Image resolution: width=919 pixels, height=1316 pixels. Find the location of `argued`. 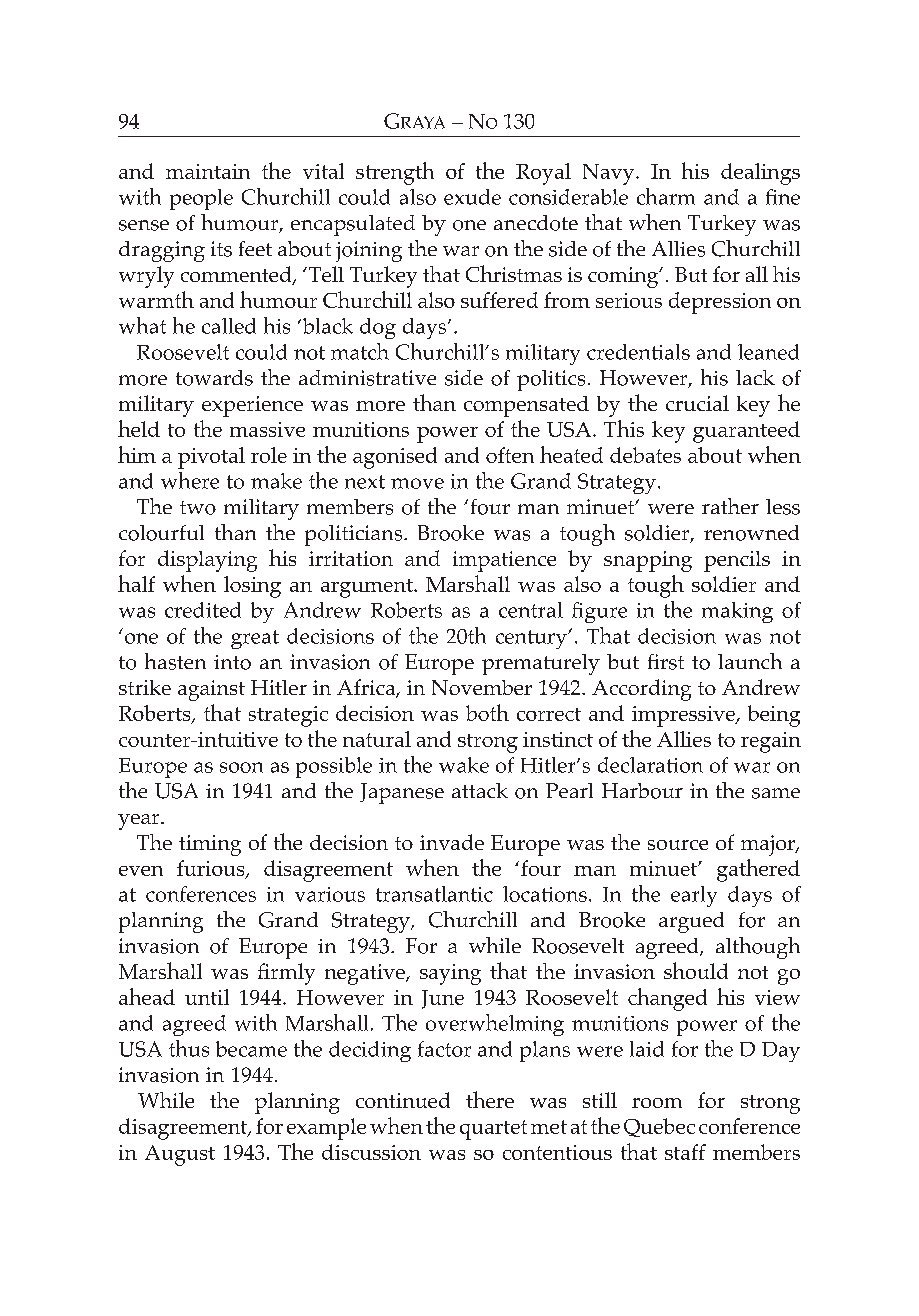

argued is located at coordinates (691, 922).
